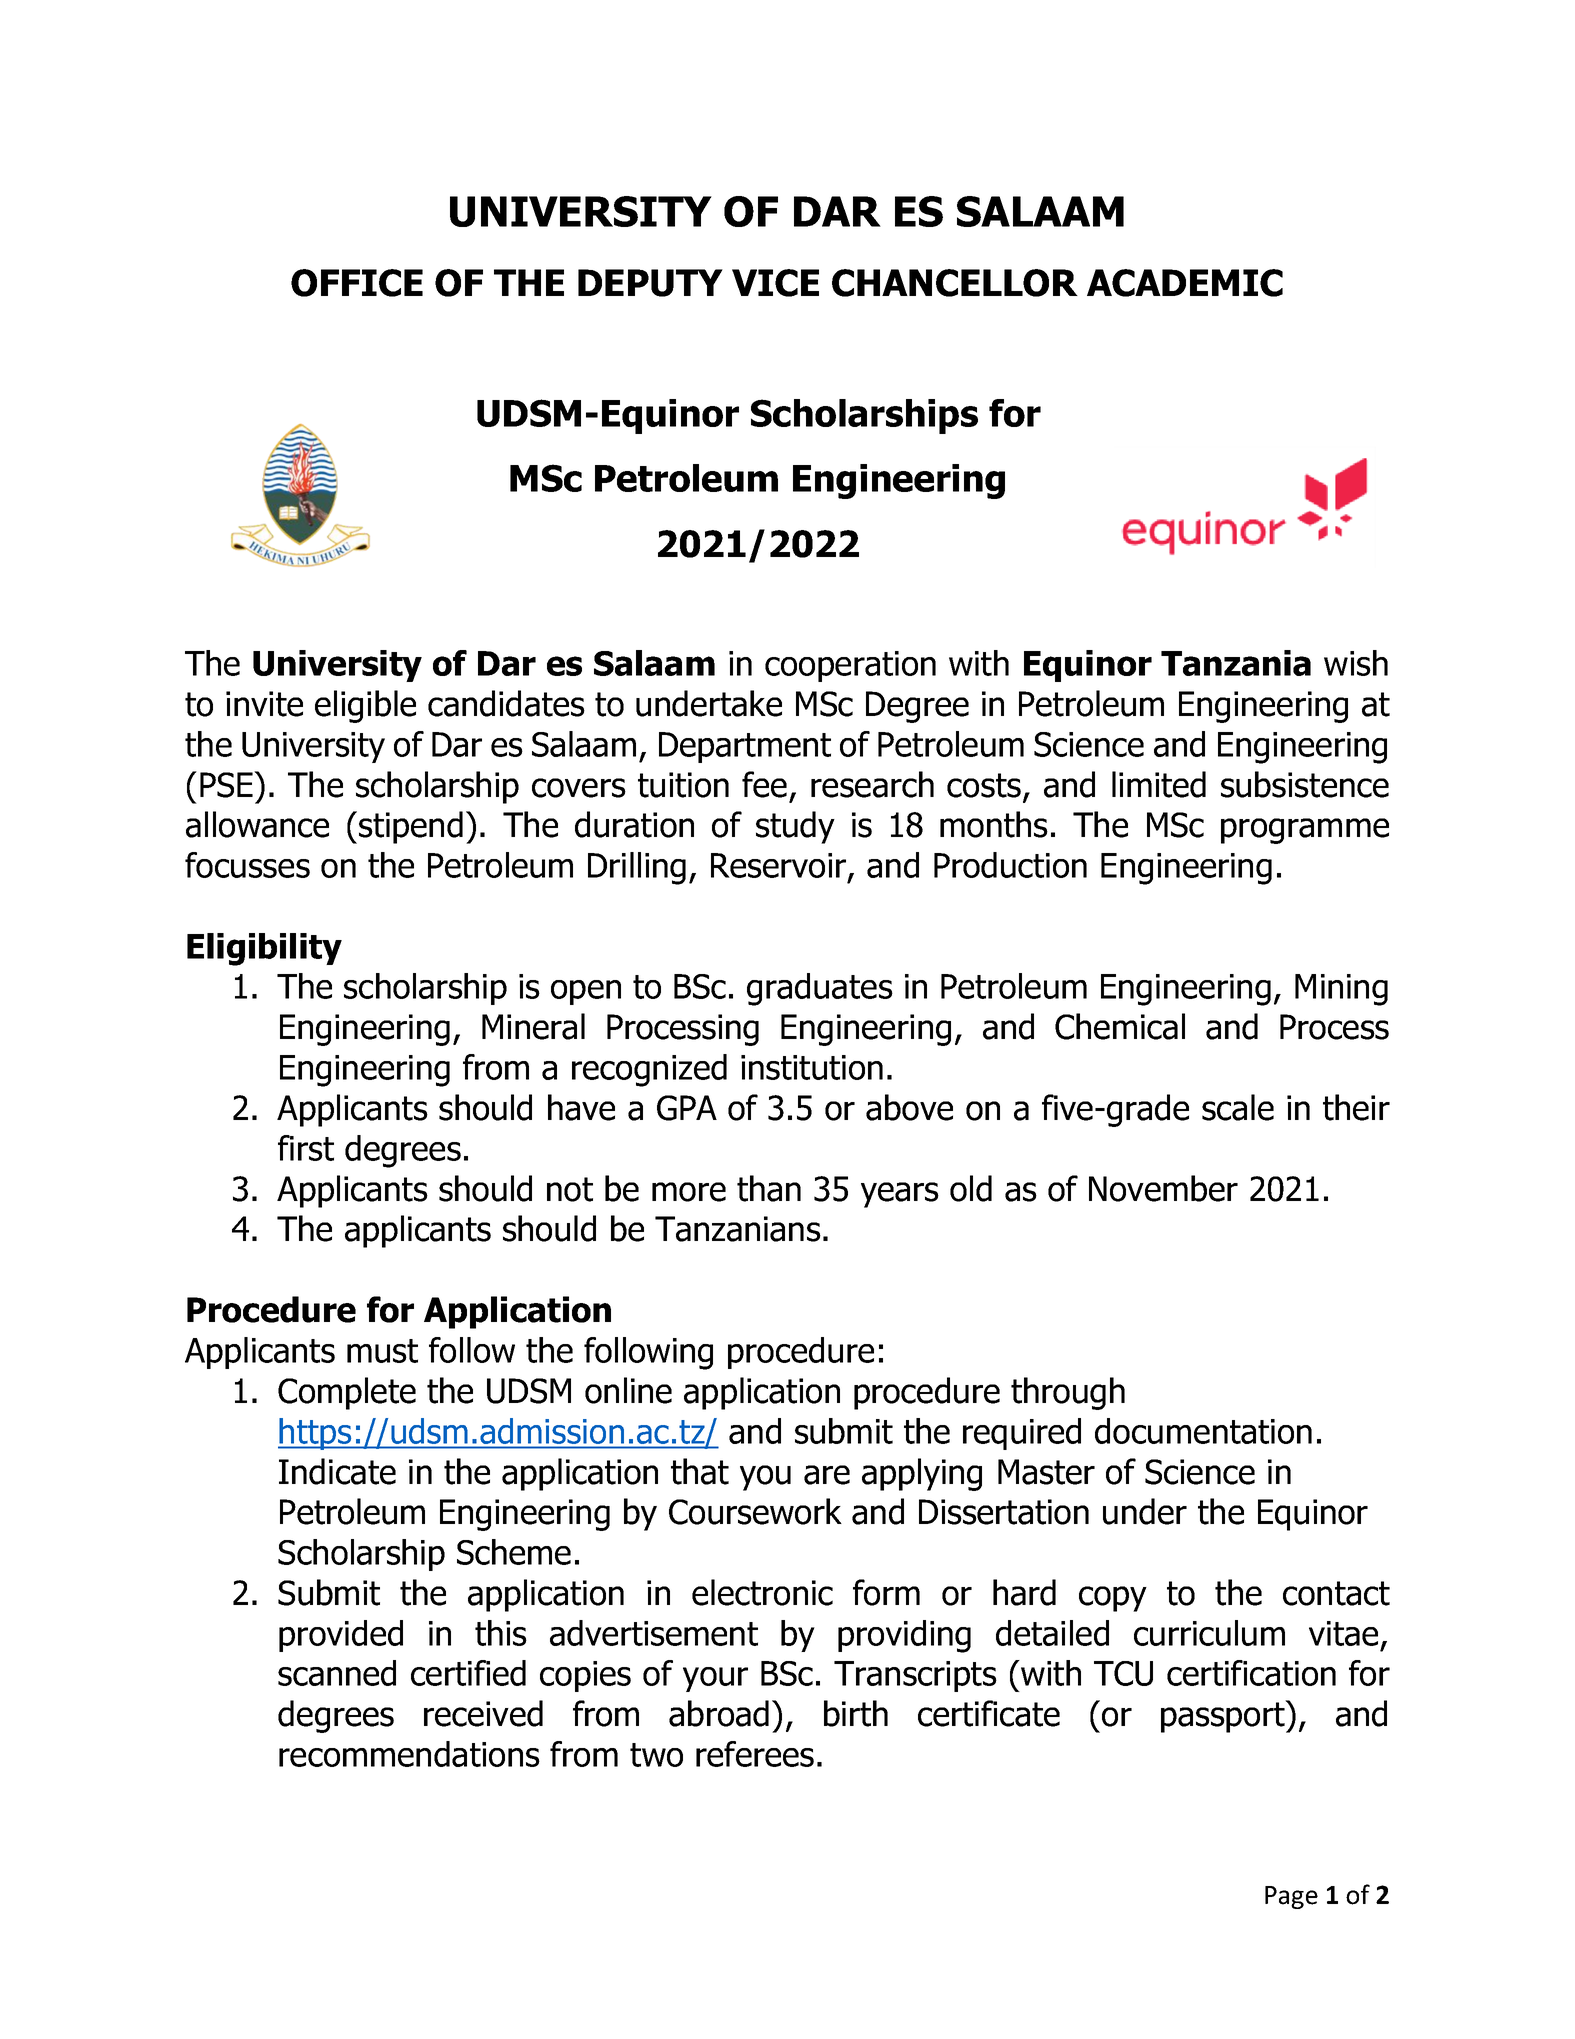 This page has width=1575, height=2039. I want to click on must, so click(382, 1351).
